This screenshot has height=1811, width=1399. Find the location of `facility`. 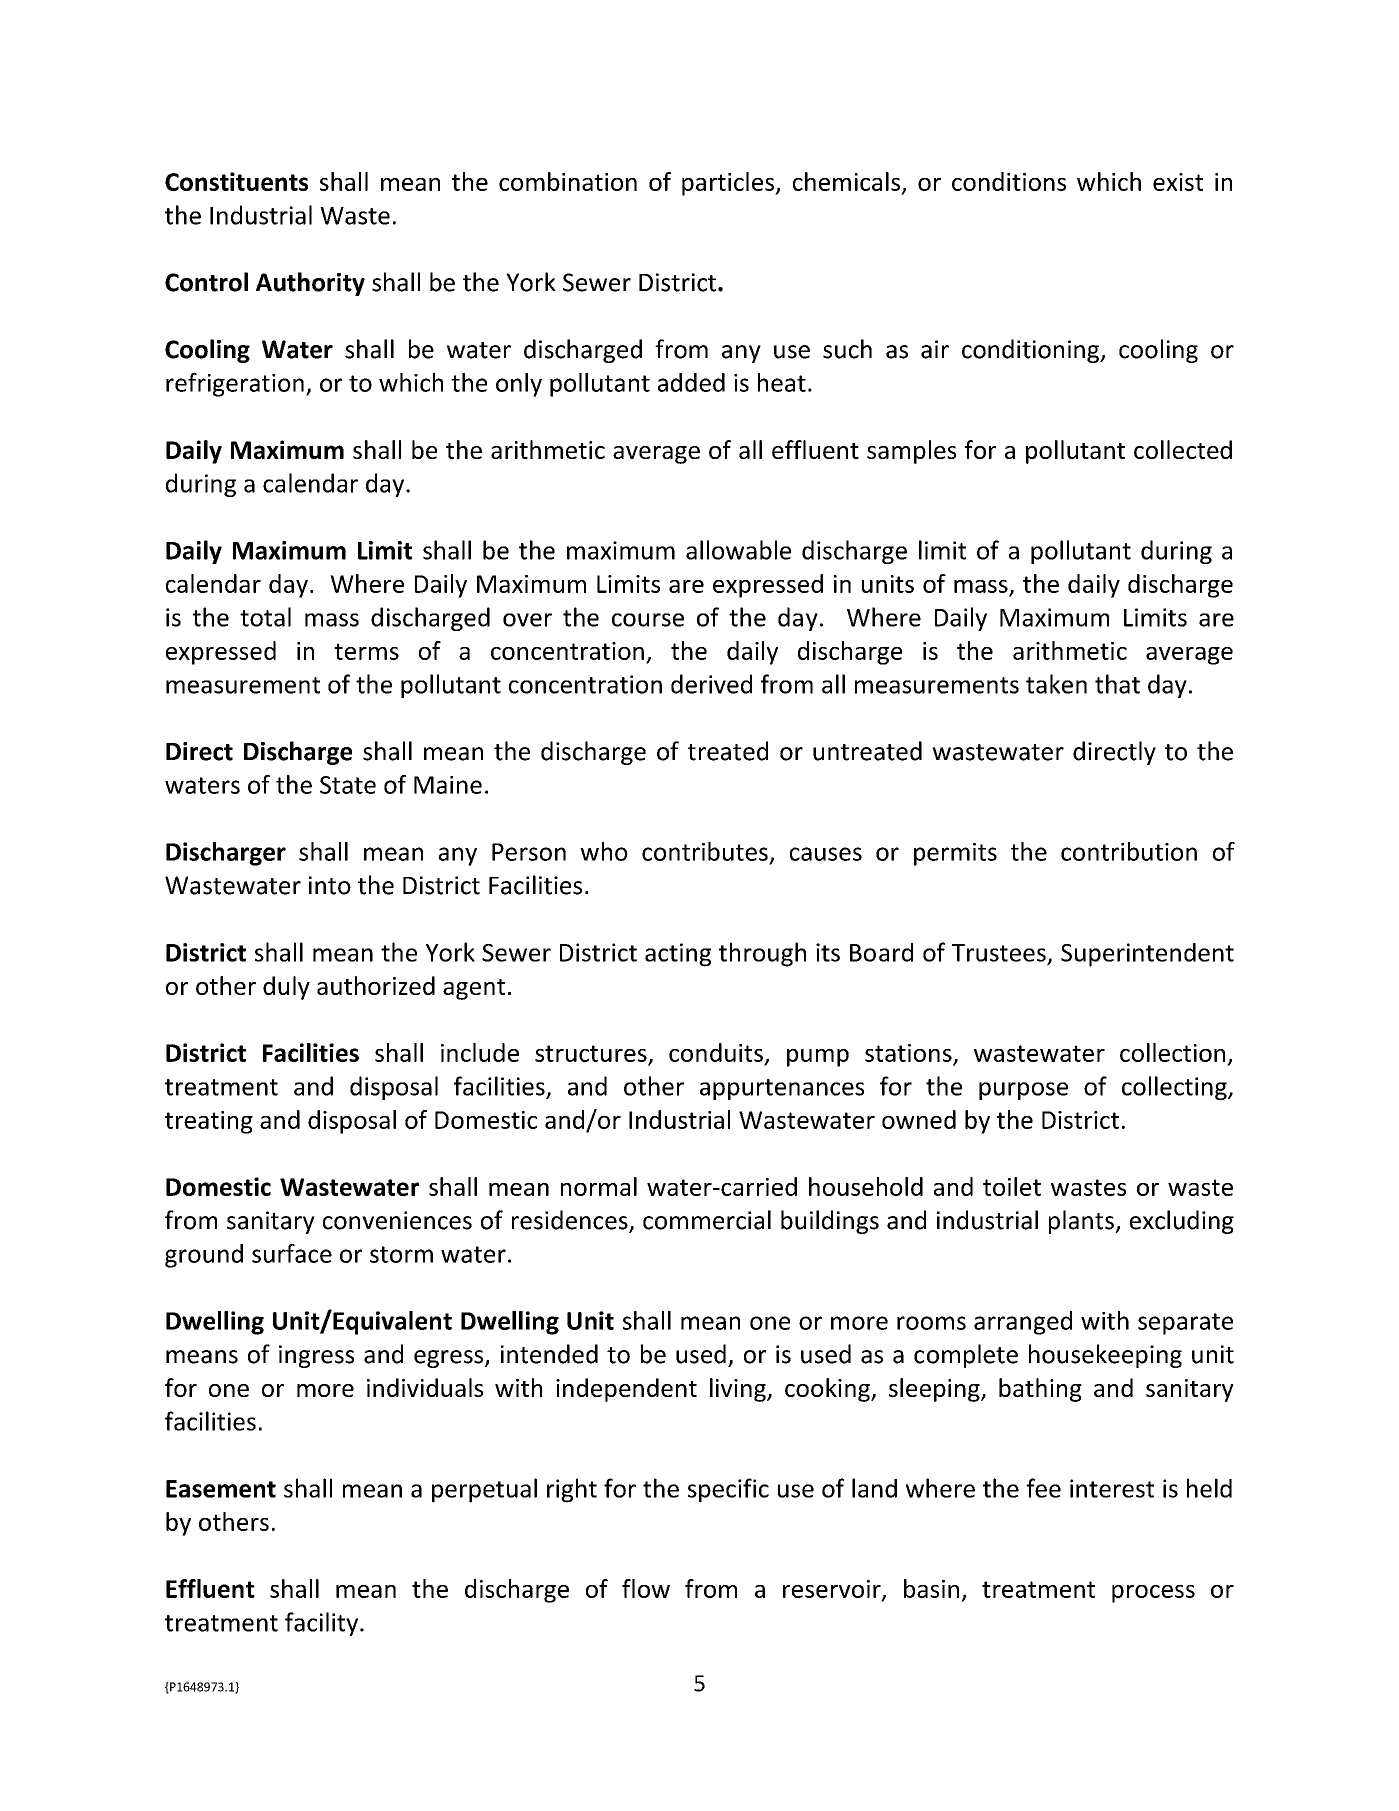

facility is located at coordinates (323, 1624).
